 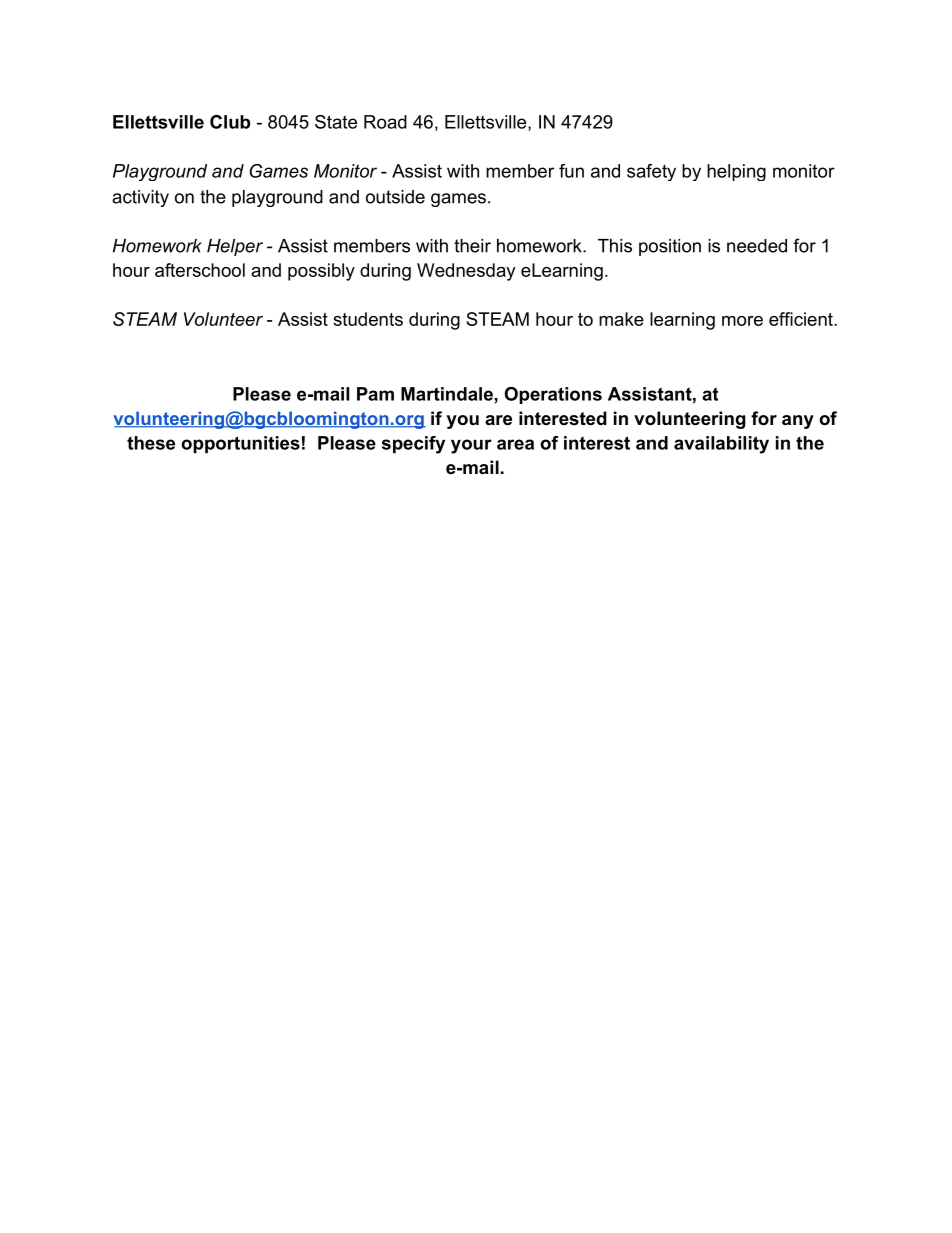 I want to click on Club, so click(x=230, y=122).
